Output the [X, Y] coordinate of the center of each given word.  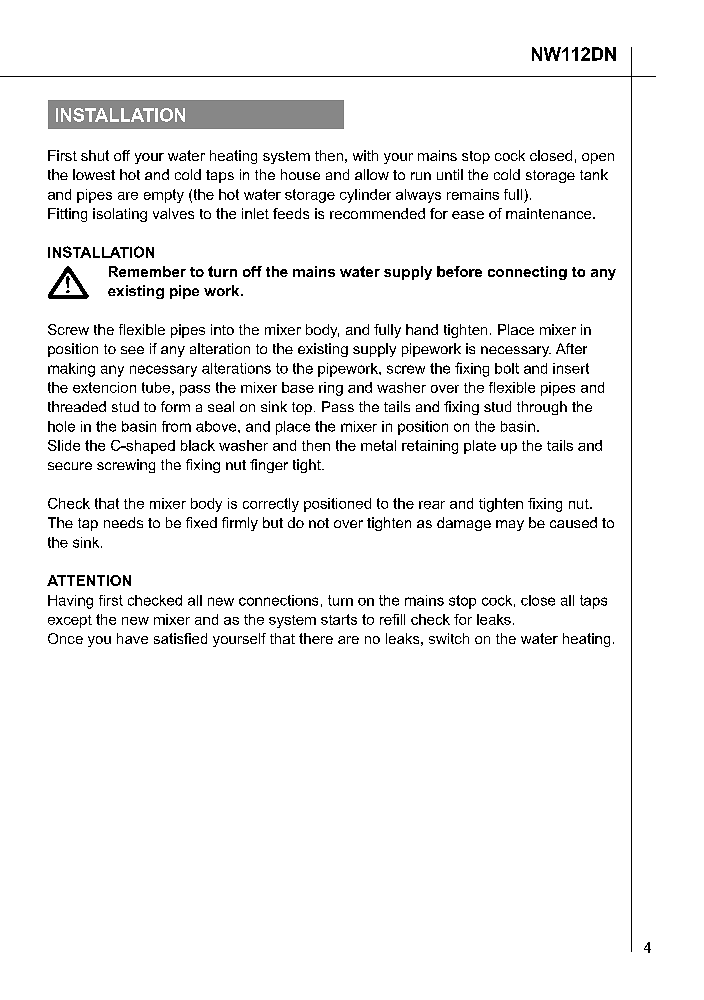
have [132, 638]
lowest [94, 174]
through [542, 408]
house [300, 174]
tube [156, 387]
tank [594, 174]
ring [331, 389]
